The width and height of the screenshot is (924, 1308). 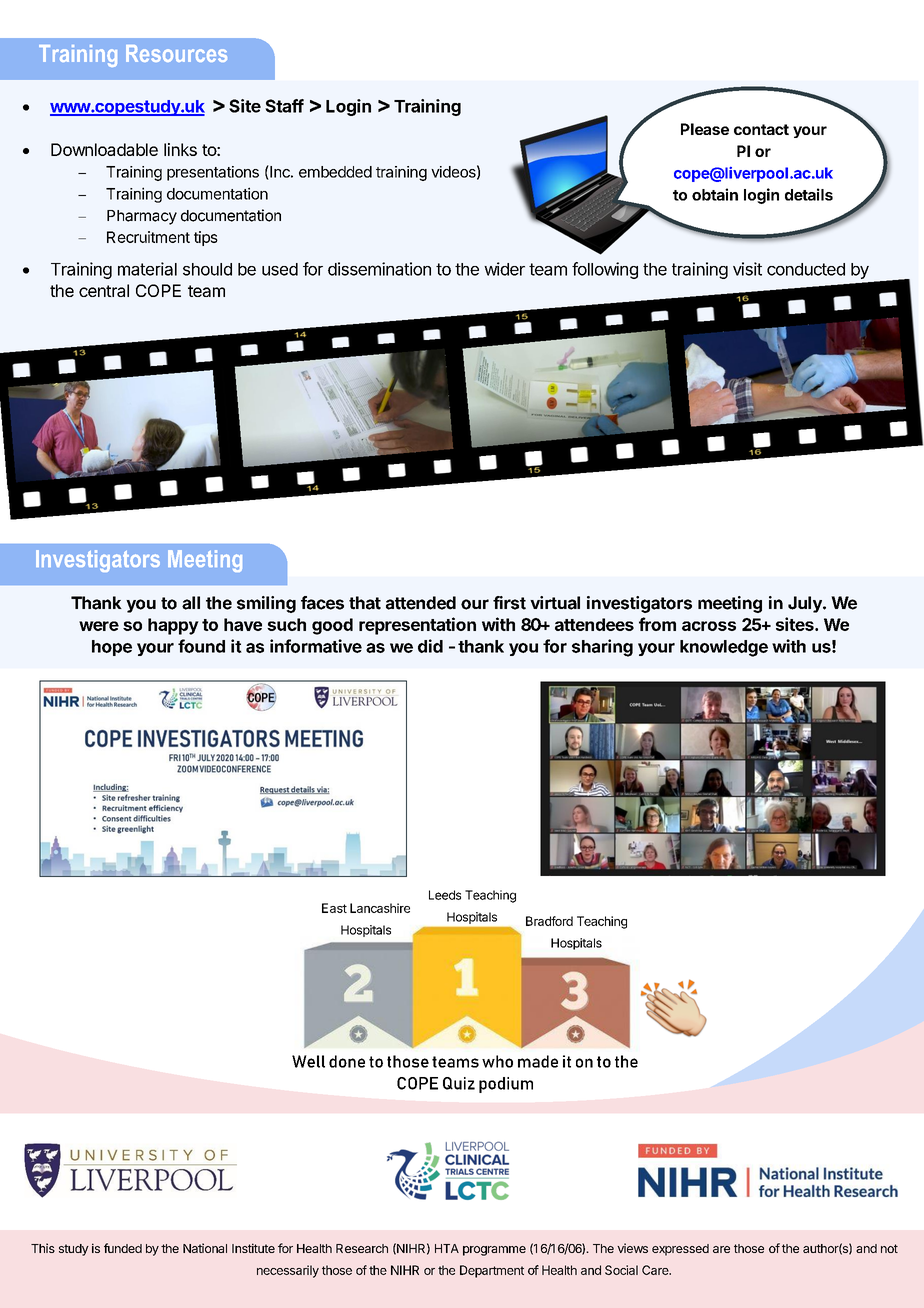 I want to click on not, so click(x=889, y=1248).
